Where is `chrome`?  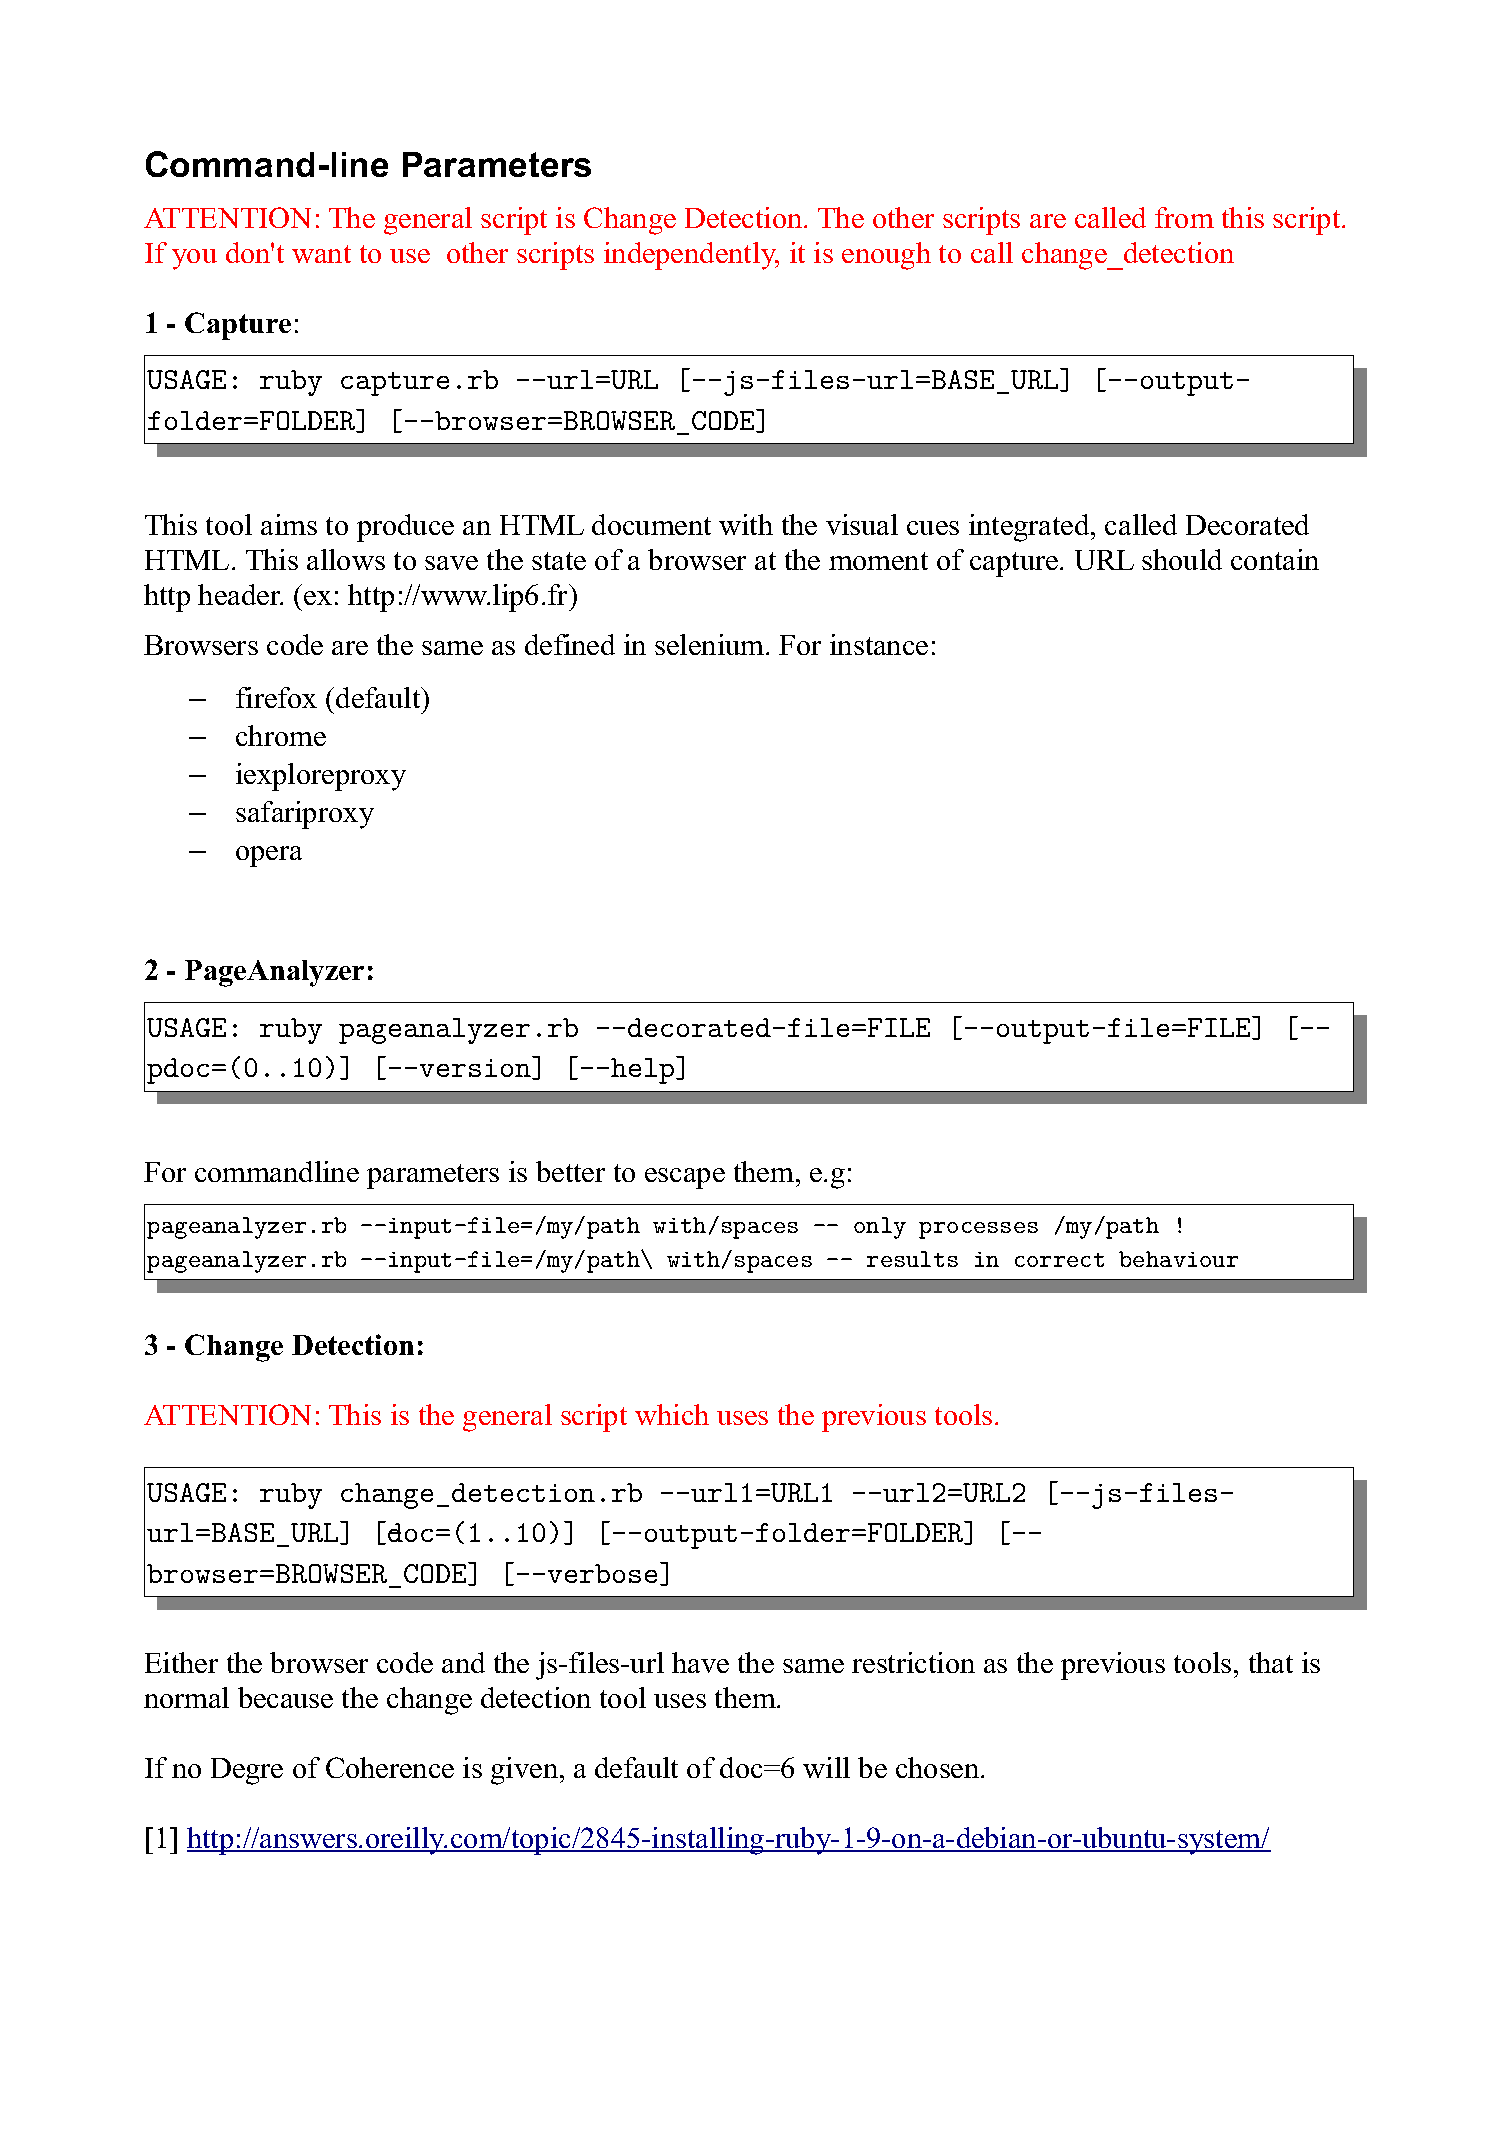
chrome is located at coordinates (281, 735).
